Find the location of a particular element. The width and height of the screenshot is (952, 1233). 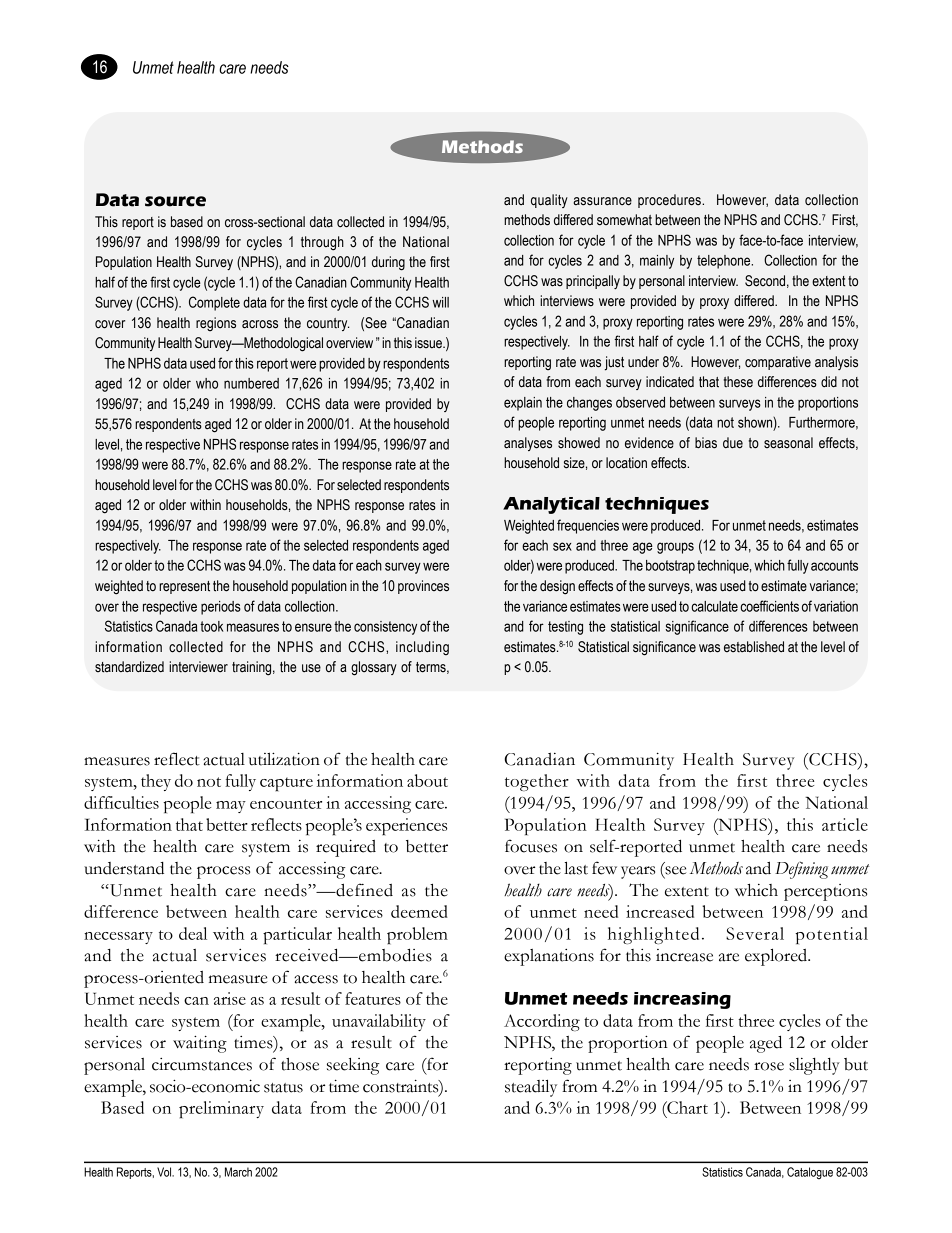

including is located at coordinates (422, 648).
